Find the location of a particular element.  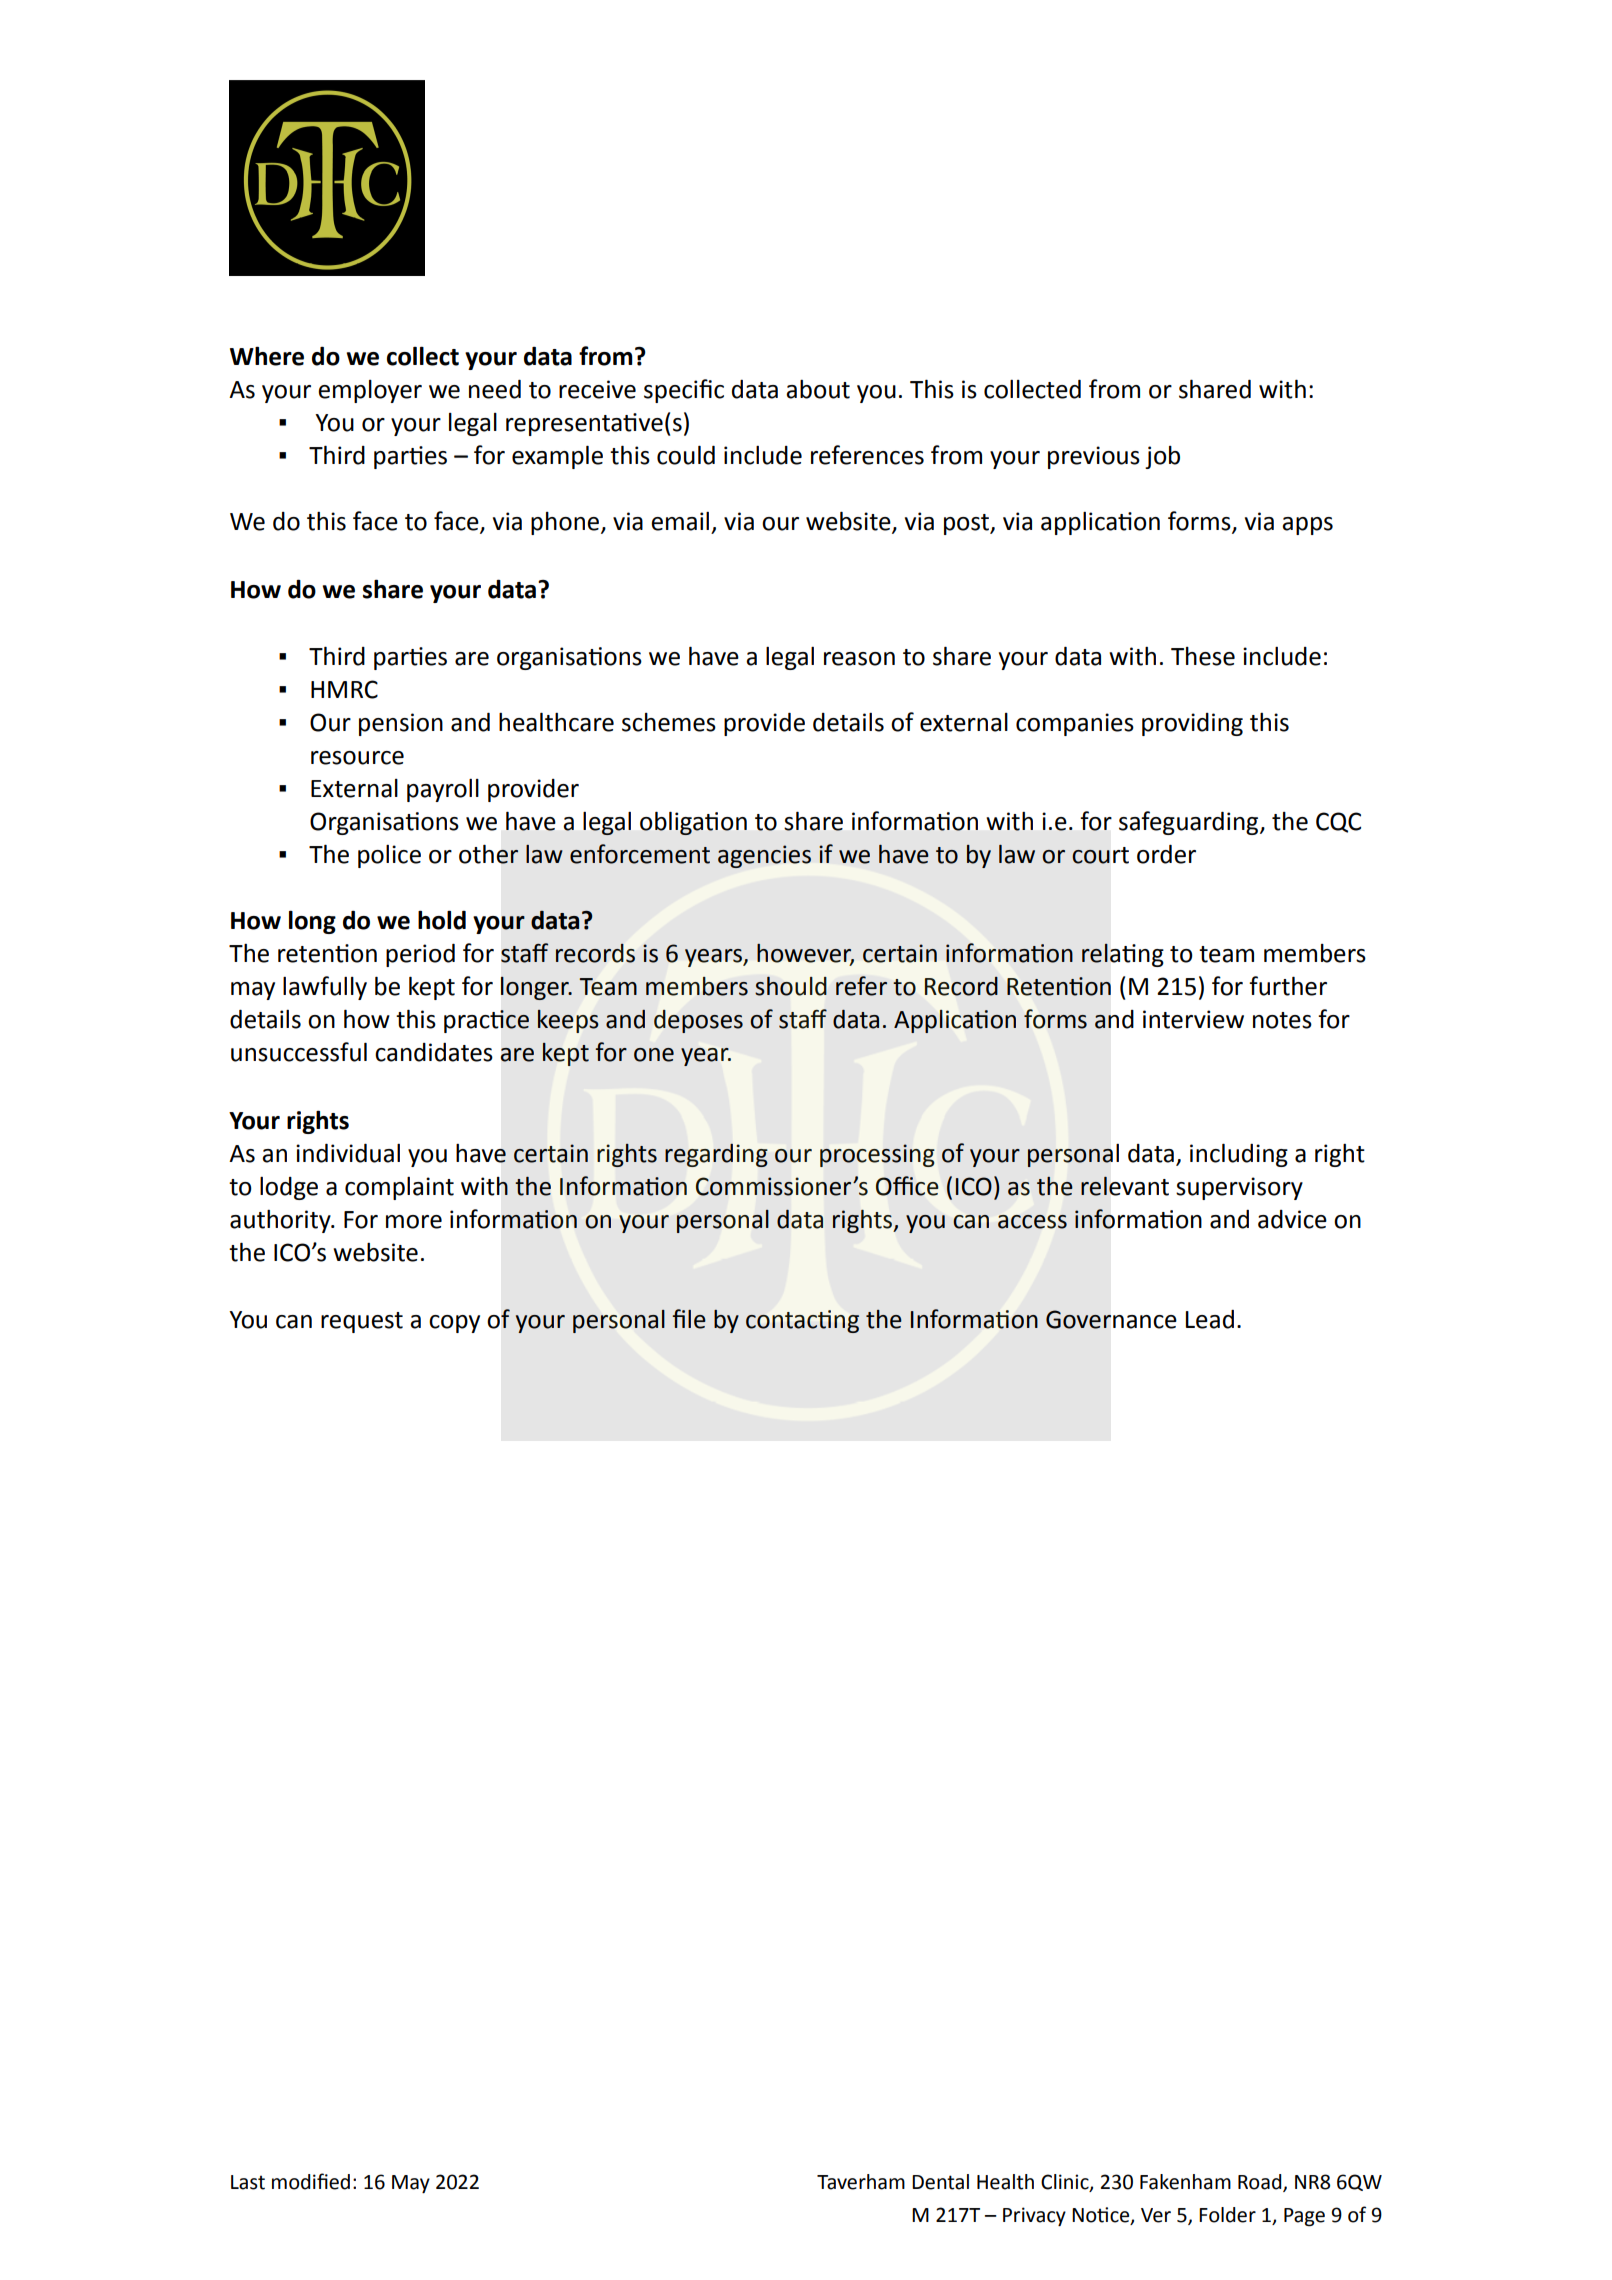

lawfully is located at coordinates (325, 988).
